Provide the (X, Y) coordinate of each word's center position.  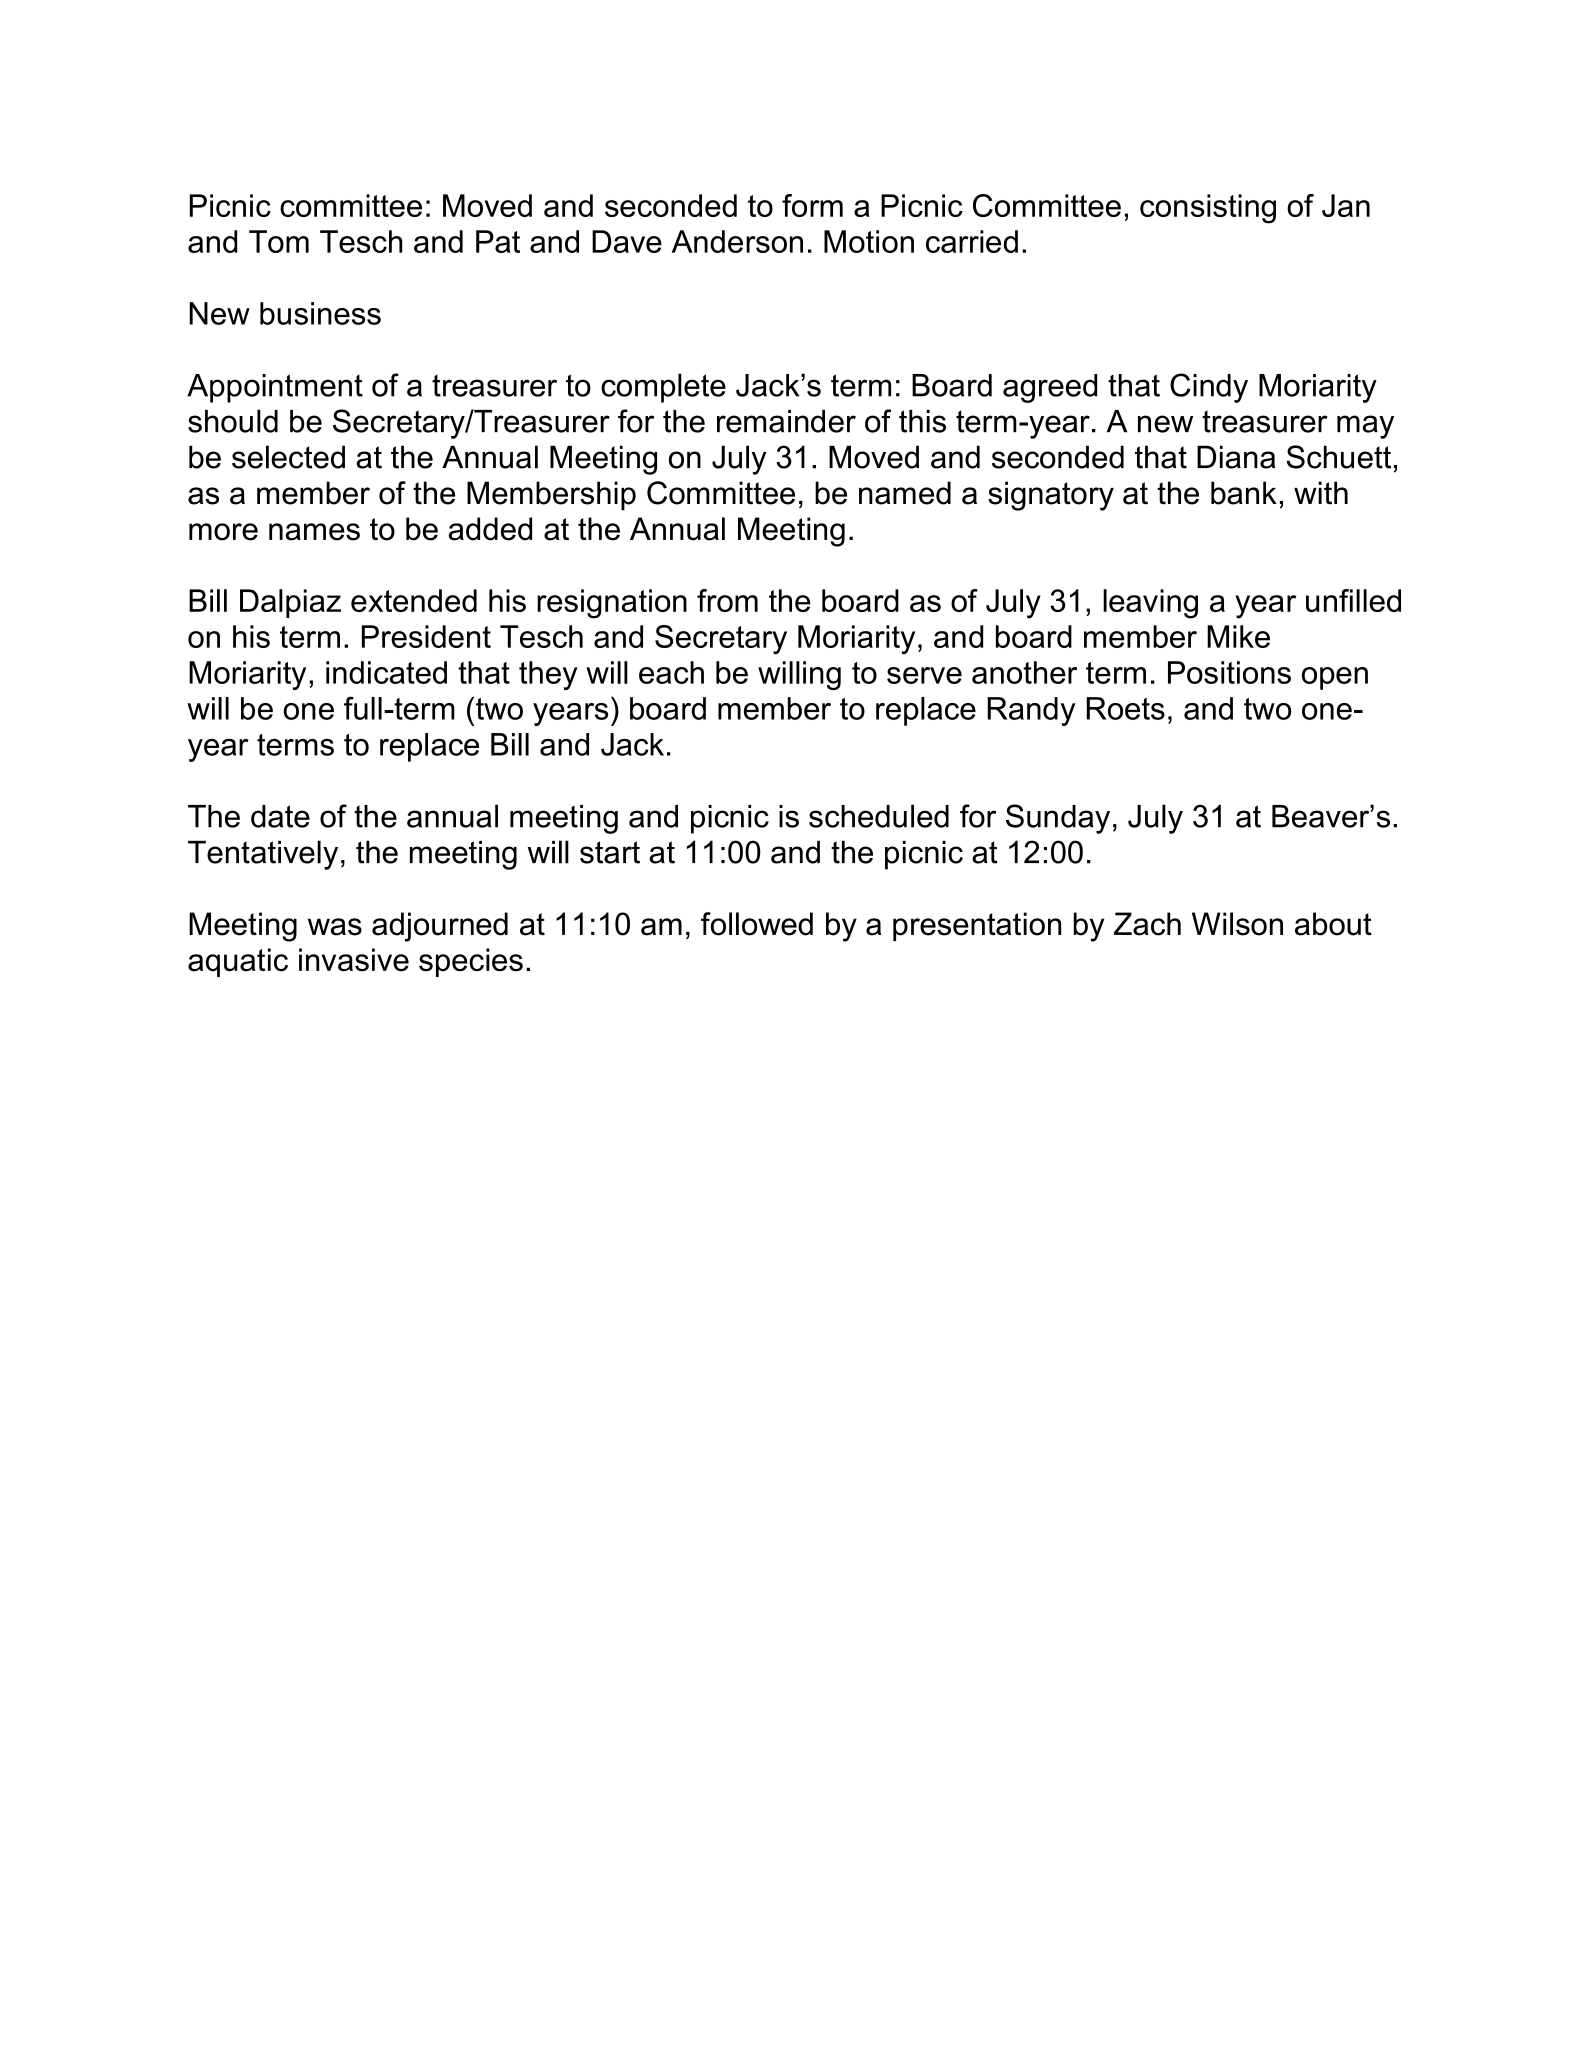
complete (663, 388)
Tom (279, 241)
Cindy (1209, 388)
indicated (386, 672)
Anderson (737, 241)
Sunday (1058, 819)
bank (1244, 493)
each (671, 672)
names (314, 532)
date (280, 816)
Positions (1229, 672)
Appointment (275, 388)
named (905, 493)
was (335, 927)
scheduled (879, 816)
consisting (1208, 209)
